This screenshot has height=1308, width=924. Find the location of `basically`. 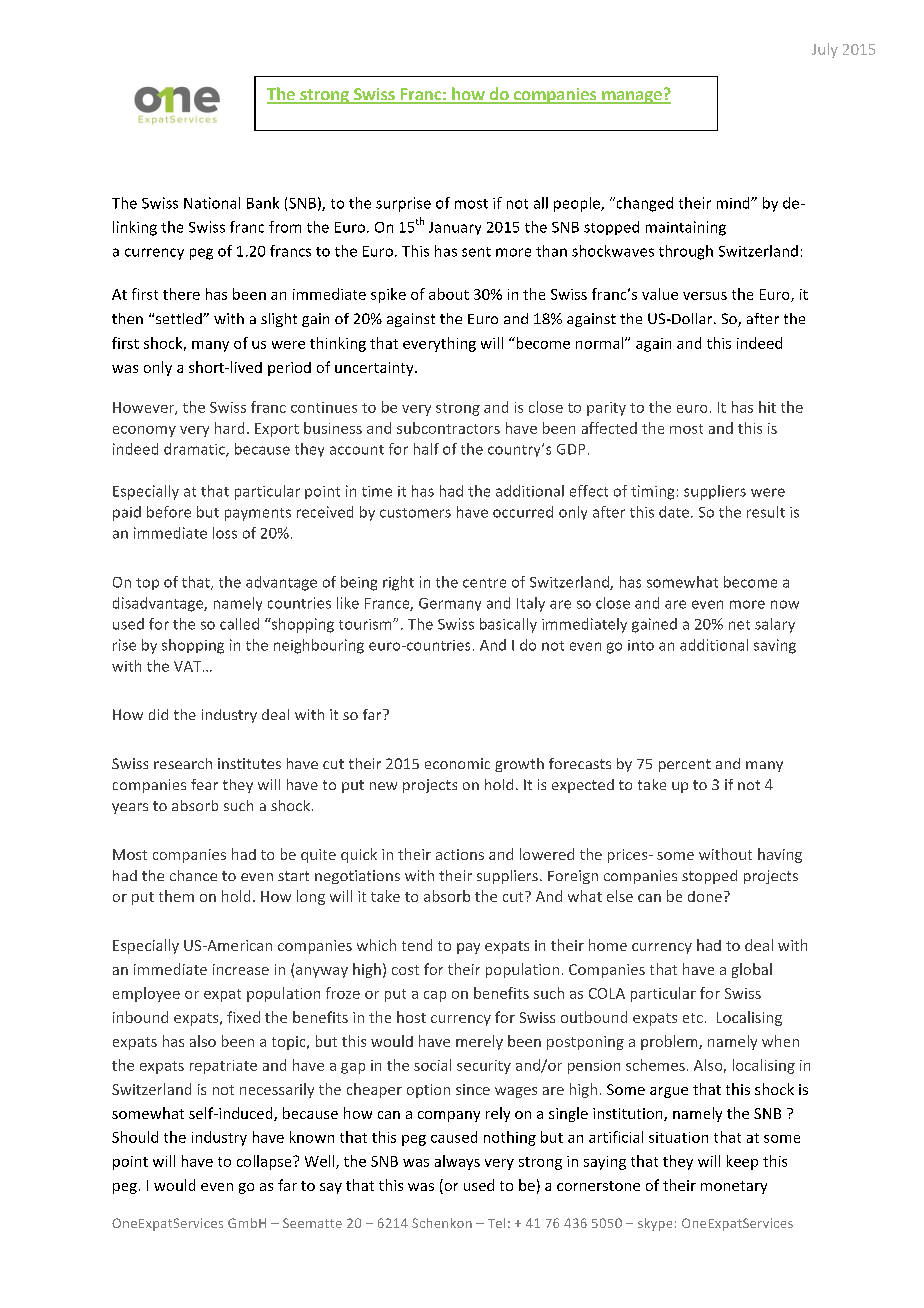

basically is located at coordinates (508, 625).
